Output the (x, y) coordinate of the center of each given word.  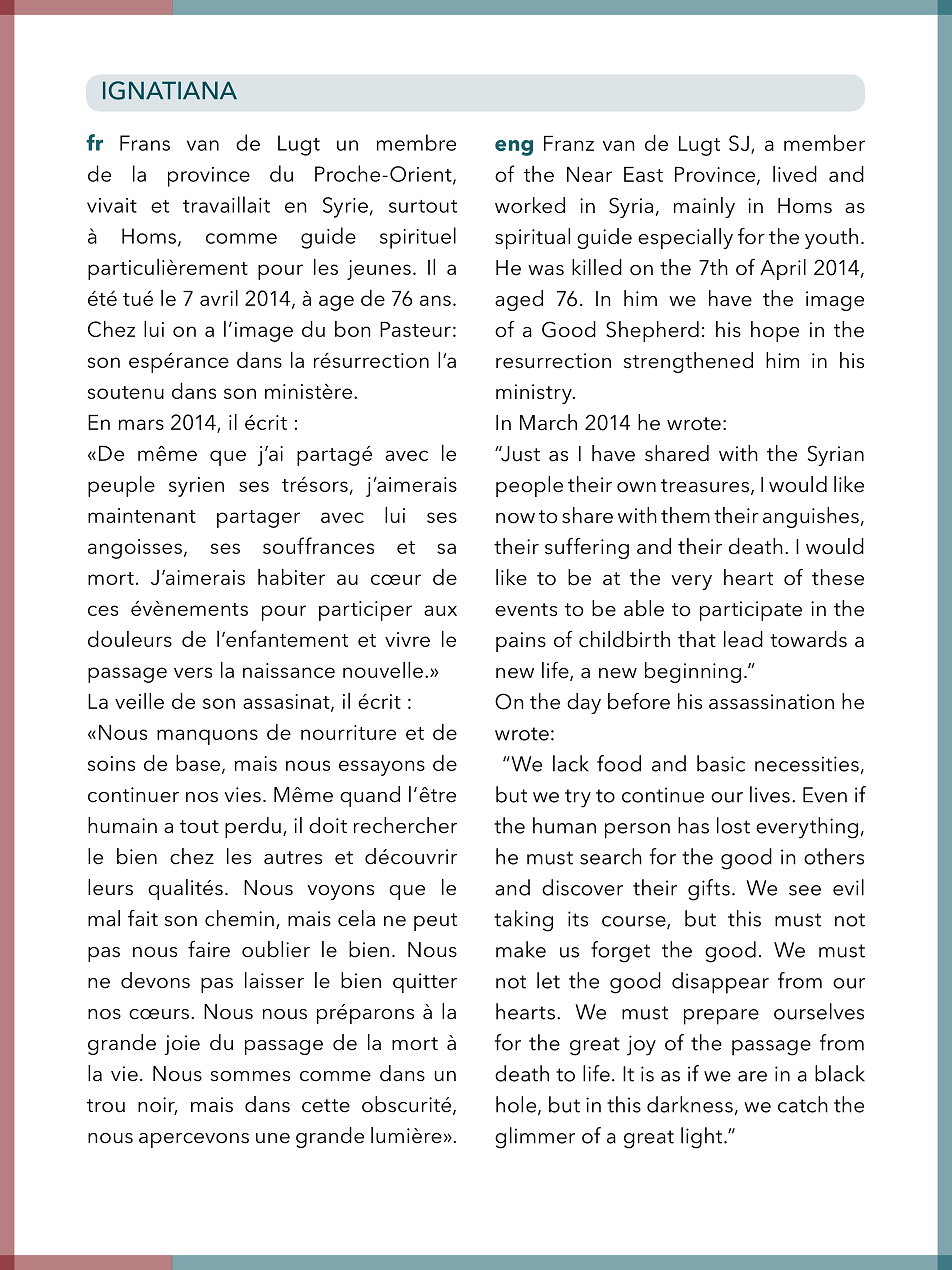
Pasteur (415, 329)
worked (530, 205)
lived (795, 174)
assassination (771, 702)
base (199, 764)
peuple (121, 486)
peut (435, 922)
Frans (145, 143)
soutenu (126, 392)
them (685, 515)
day (584, 703)
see (805, 890)
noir (157, 1106)
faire (209, 949)
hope (775, 331)
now (515, 518)
